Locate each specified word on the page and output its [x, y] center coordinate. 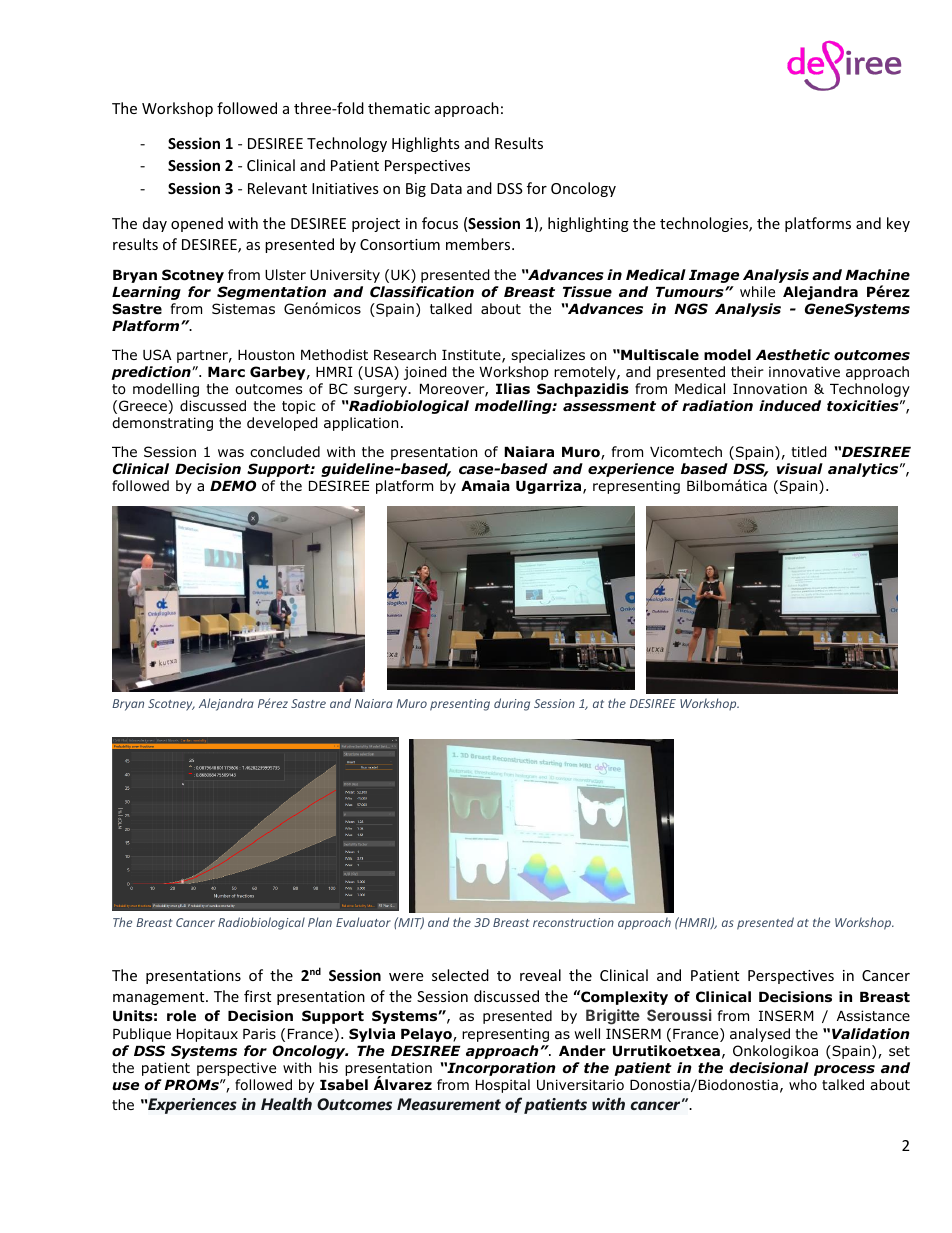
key [898, 224]
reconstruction [573, 922]
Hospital [503, 1086]
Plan [320, 922]
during [512, 704]
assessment [609, 406]
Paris [259, 1033]
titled [809, 452]
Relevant [277, 188]
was [231, 453]
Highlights [426, 144]
